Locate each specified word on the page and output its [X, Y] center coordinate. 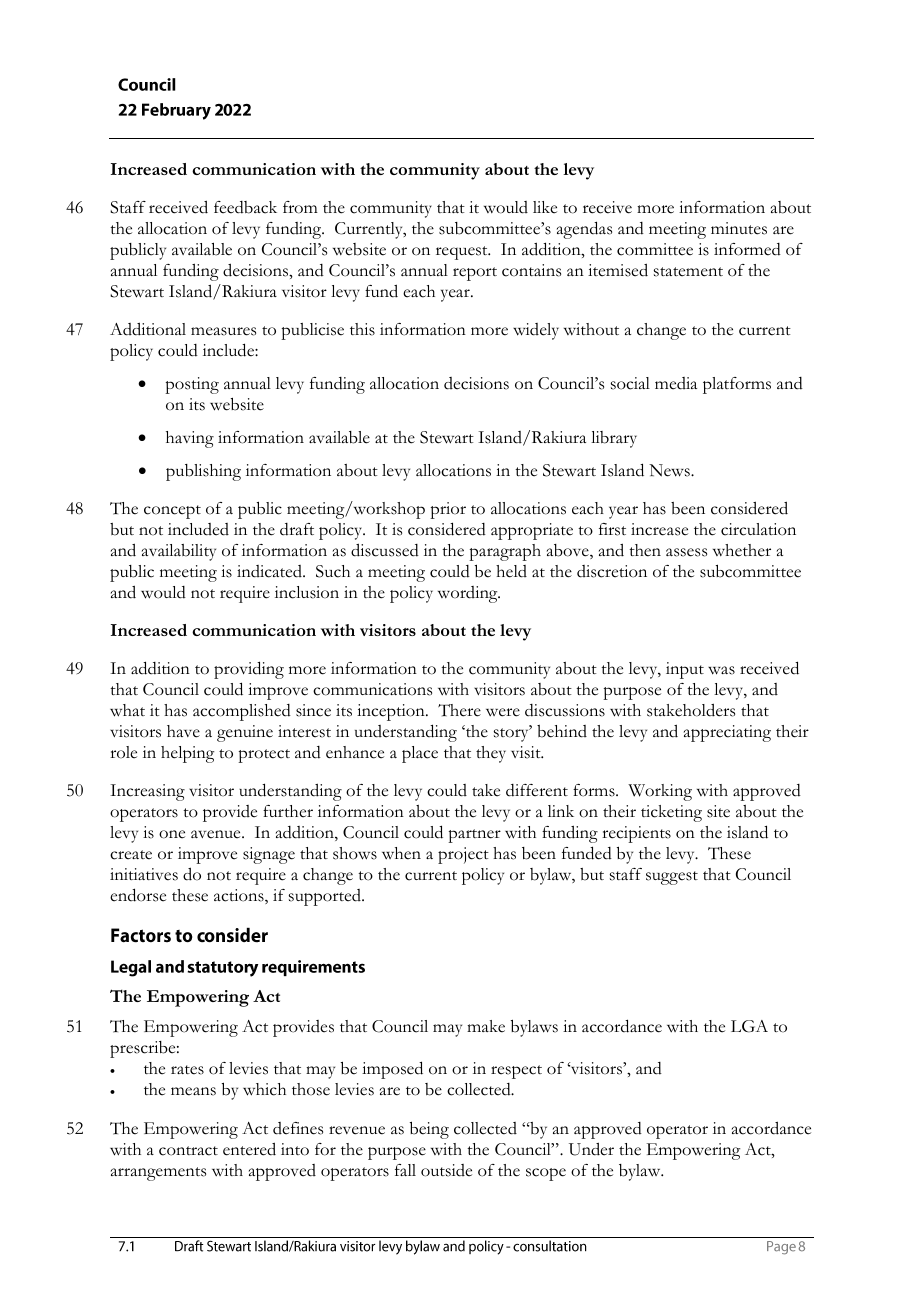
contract [188, 1151]
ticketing [671, 813]
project [463, 855]
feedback [245, 207]
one [172, 834]
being [429, 1130]
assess [686, 552]
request [463, 253]
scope [546, 1174]
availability [179, 552]
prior [448, 510]
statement [688, 272]
